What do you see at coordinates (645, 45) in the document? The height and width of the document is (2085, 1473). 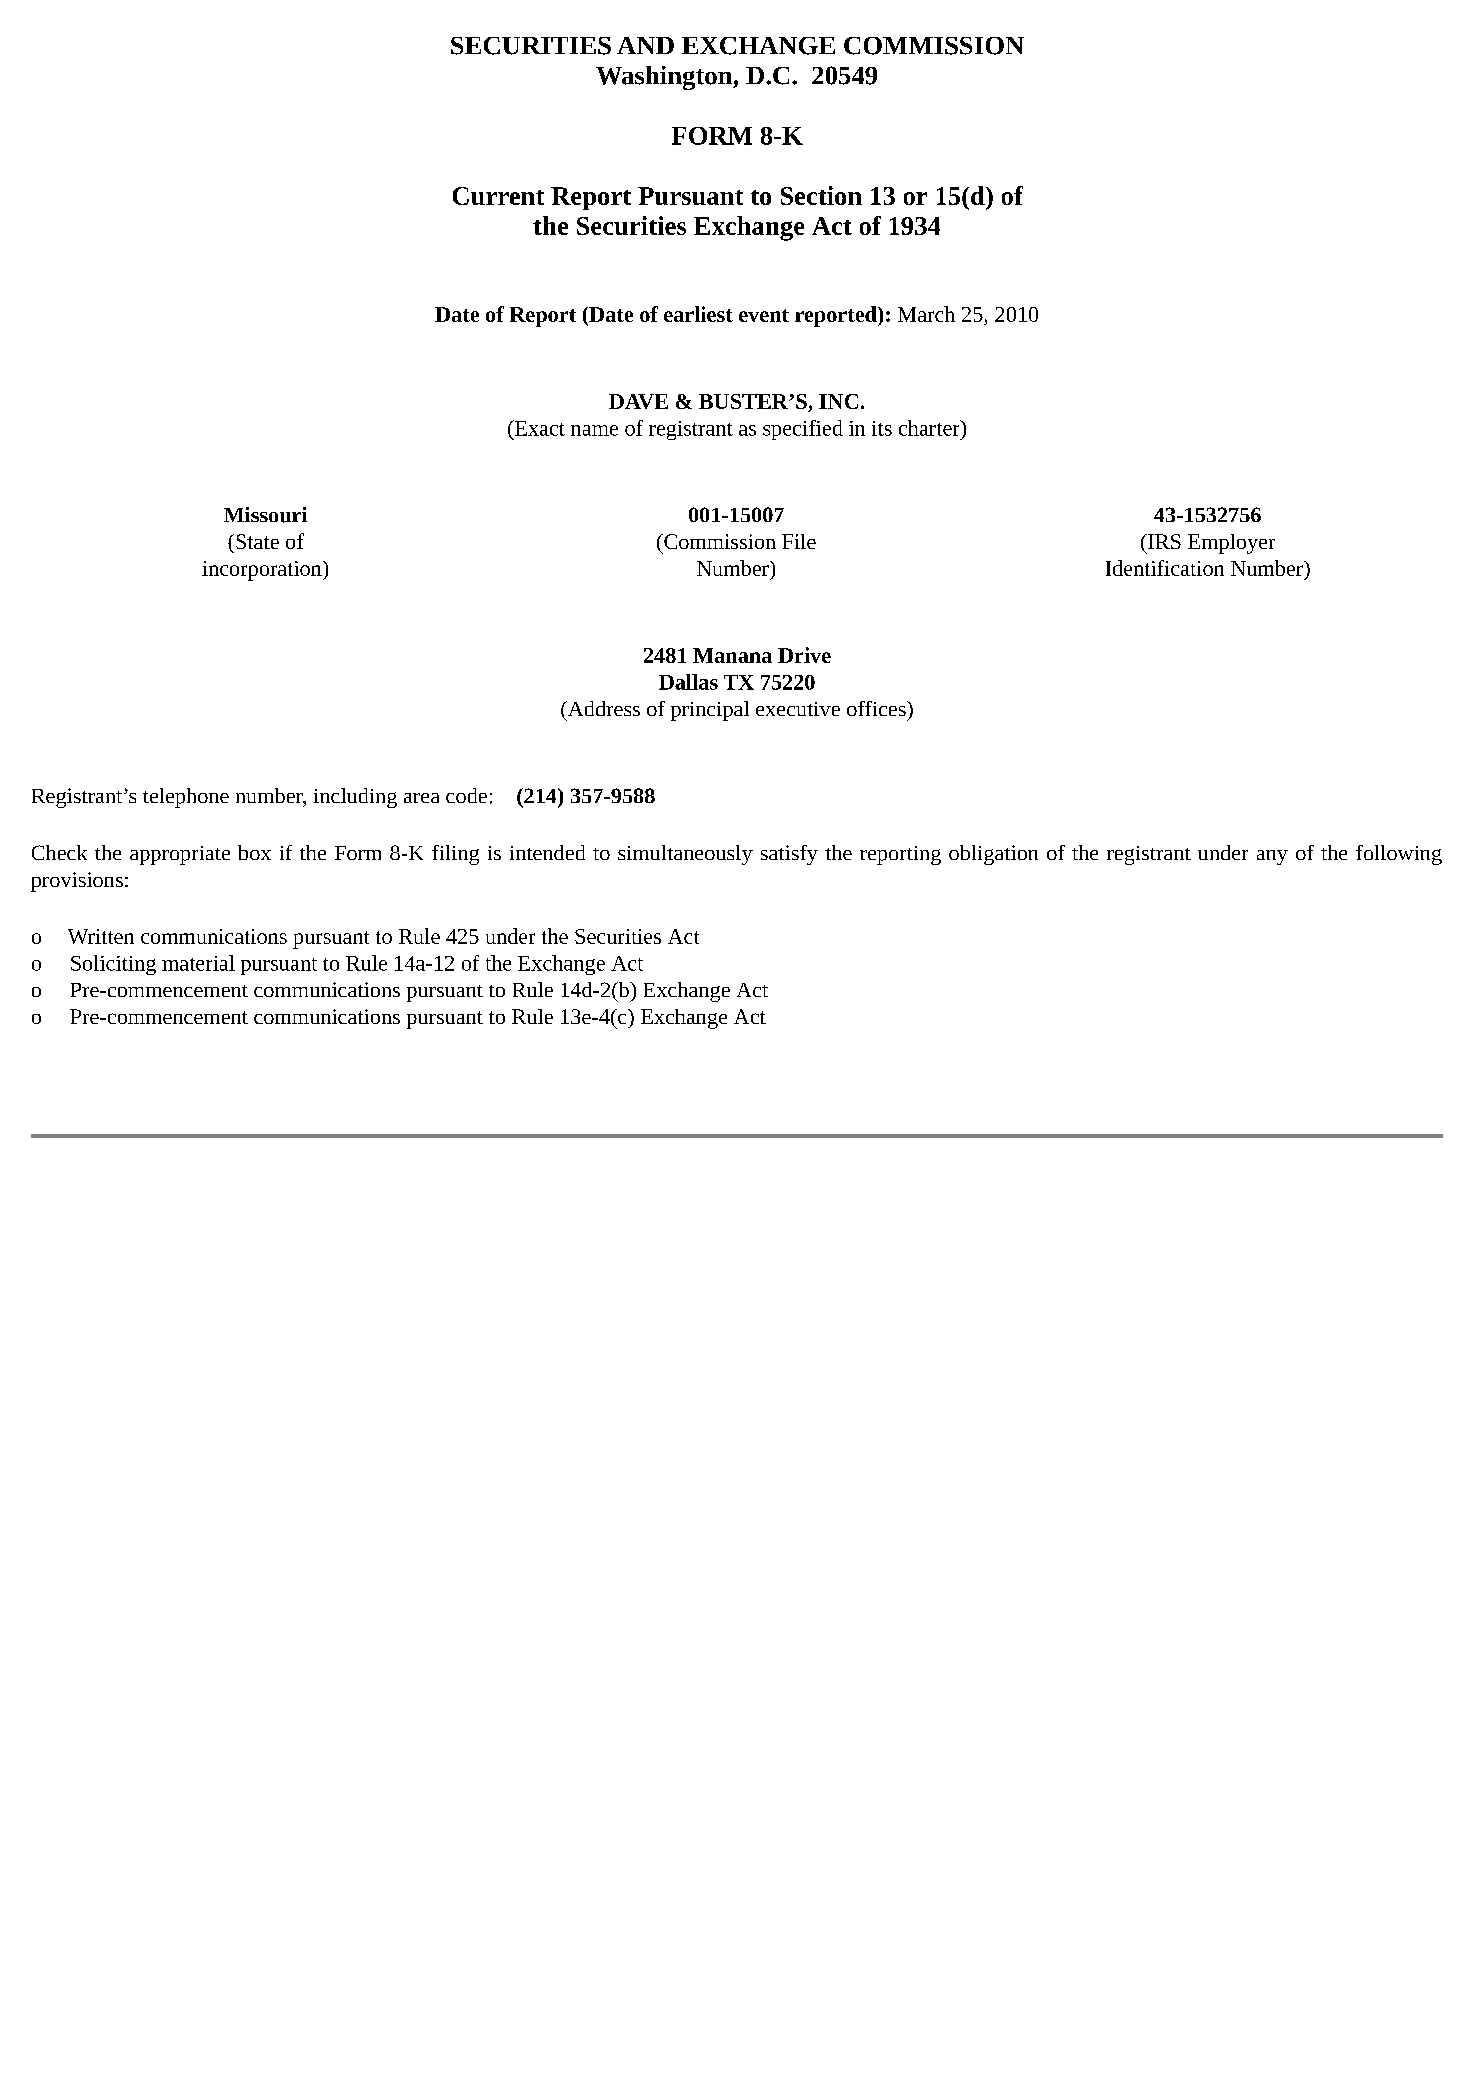 I see `AND` at bounding box center [645, 45].
